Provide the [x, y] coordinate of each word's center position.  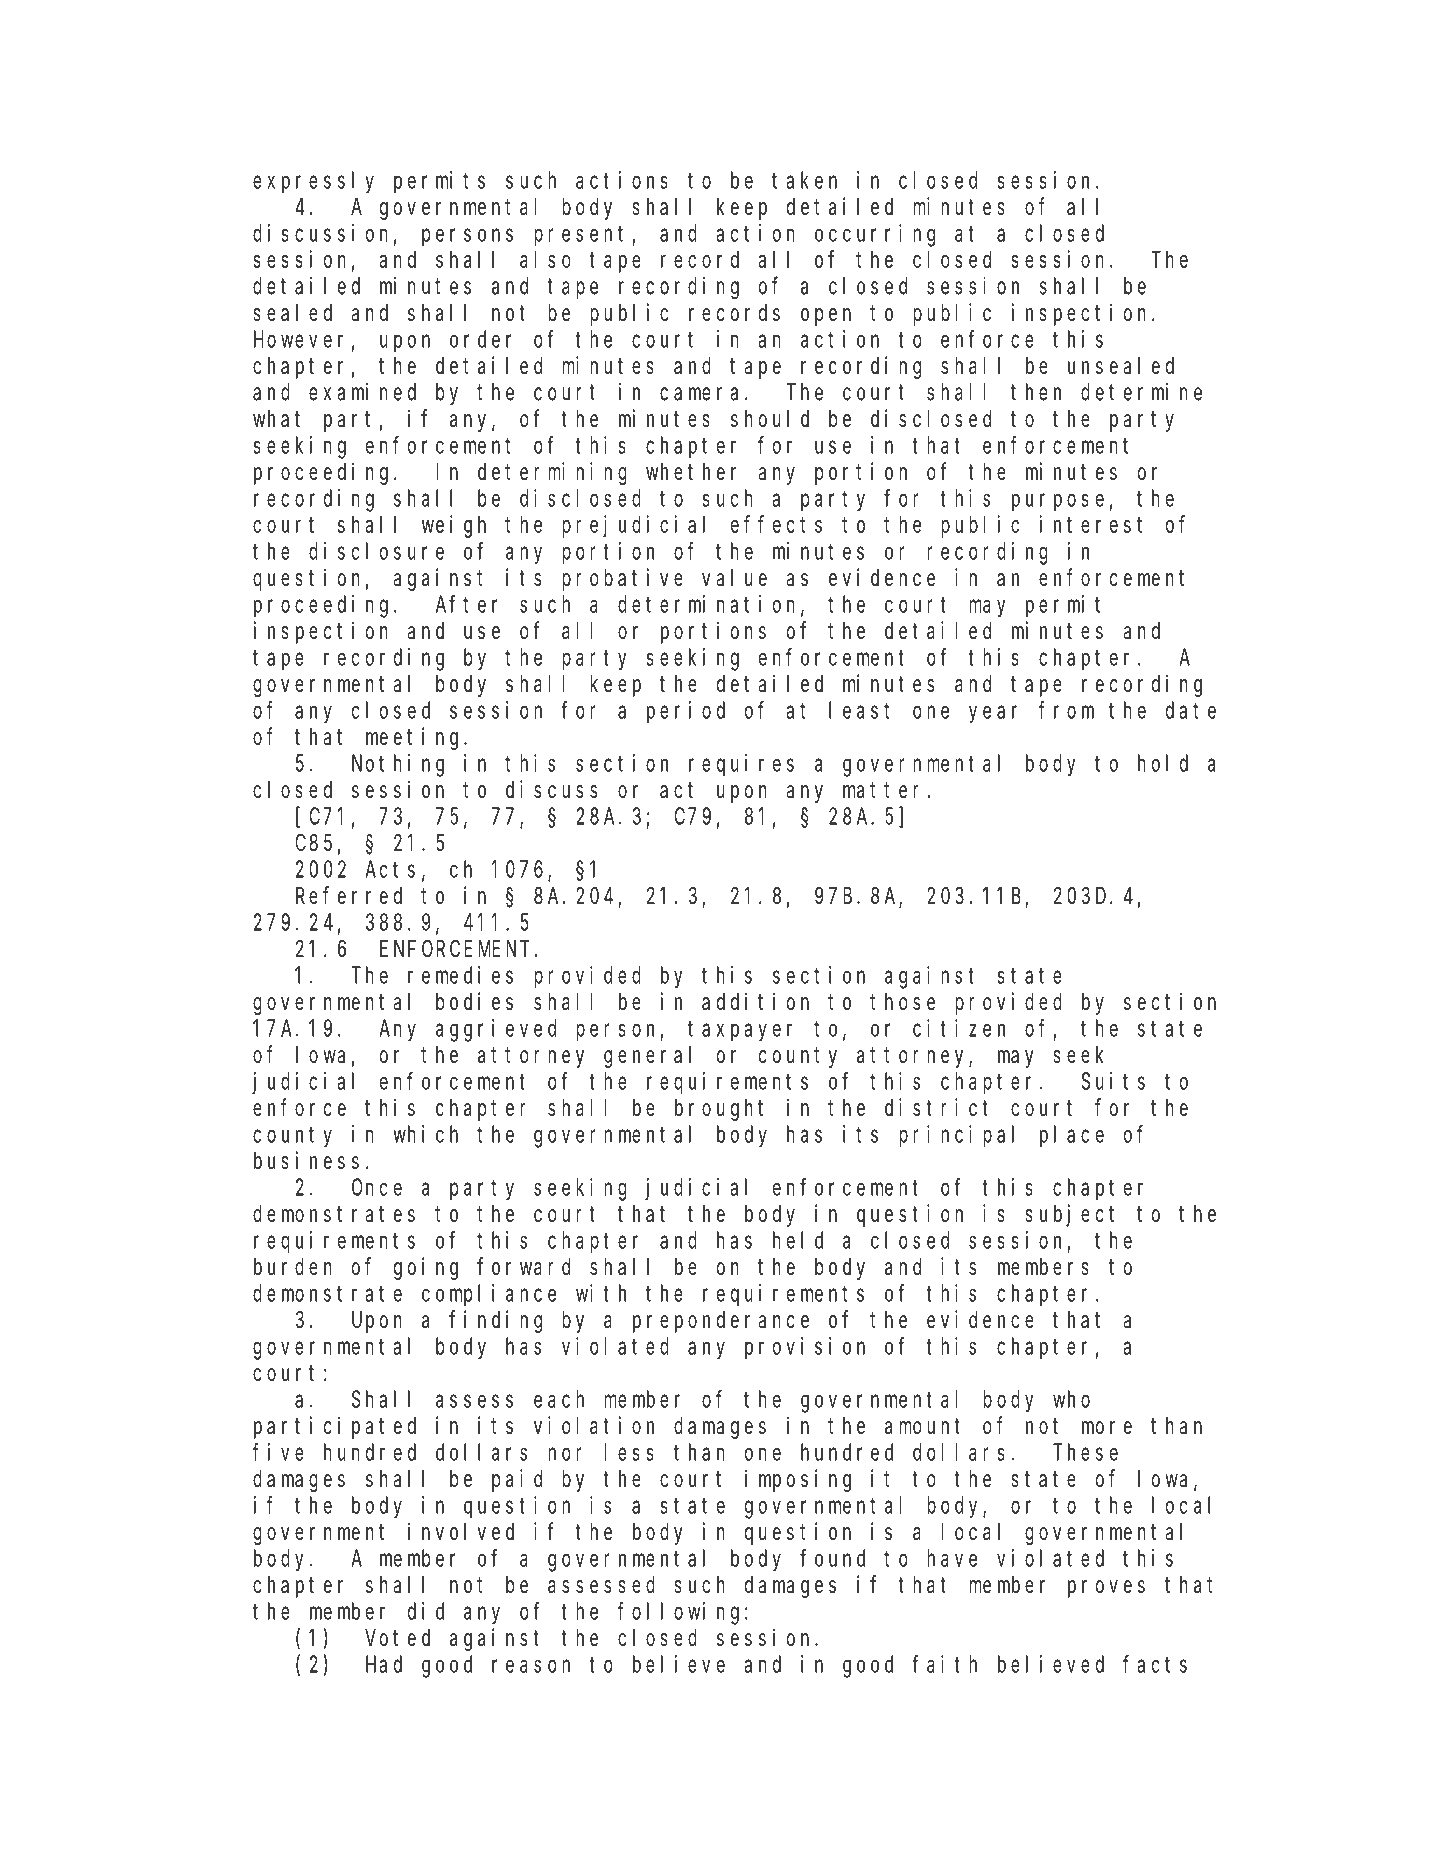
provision [805, 1348]
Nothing [398, 765]
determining [552, 473]
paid [517, 1480]
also [545, 259]
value [734, 578]
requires [741, 765]
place [1072, 1136]
